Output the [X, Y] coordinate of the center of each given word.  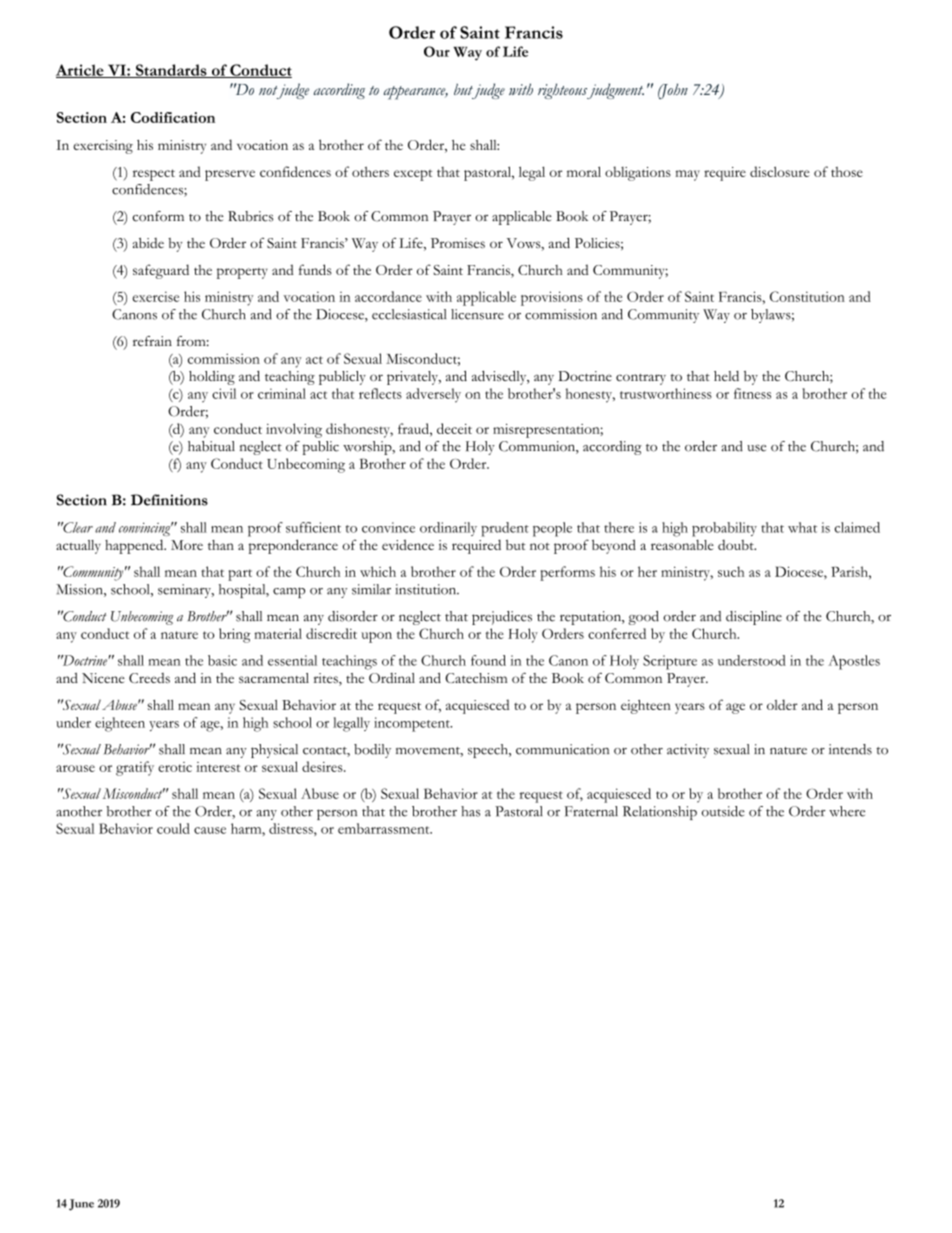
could [173, 828]
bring [235, 635]
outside [723, 811]
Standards [171, 71]
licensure [477, 314]
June [81, 1205]
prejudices [502, 618]
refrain [152, 341]
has [470, 811]
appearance [416, 93]
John [673, 91]
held [726, 376]
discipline [754, 618]
